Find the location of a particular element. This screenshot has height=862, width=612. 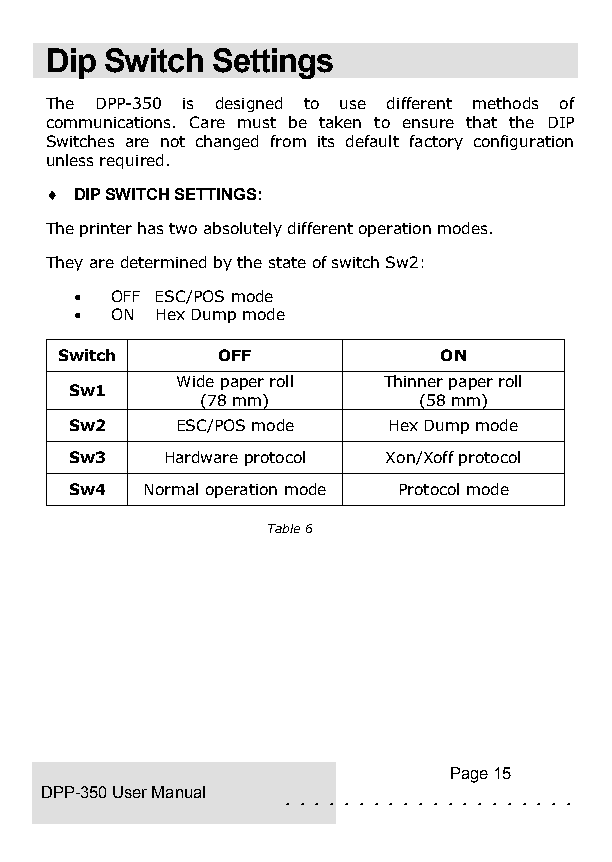

Normal is located at coordinates (171, 489).
